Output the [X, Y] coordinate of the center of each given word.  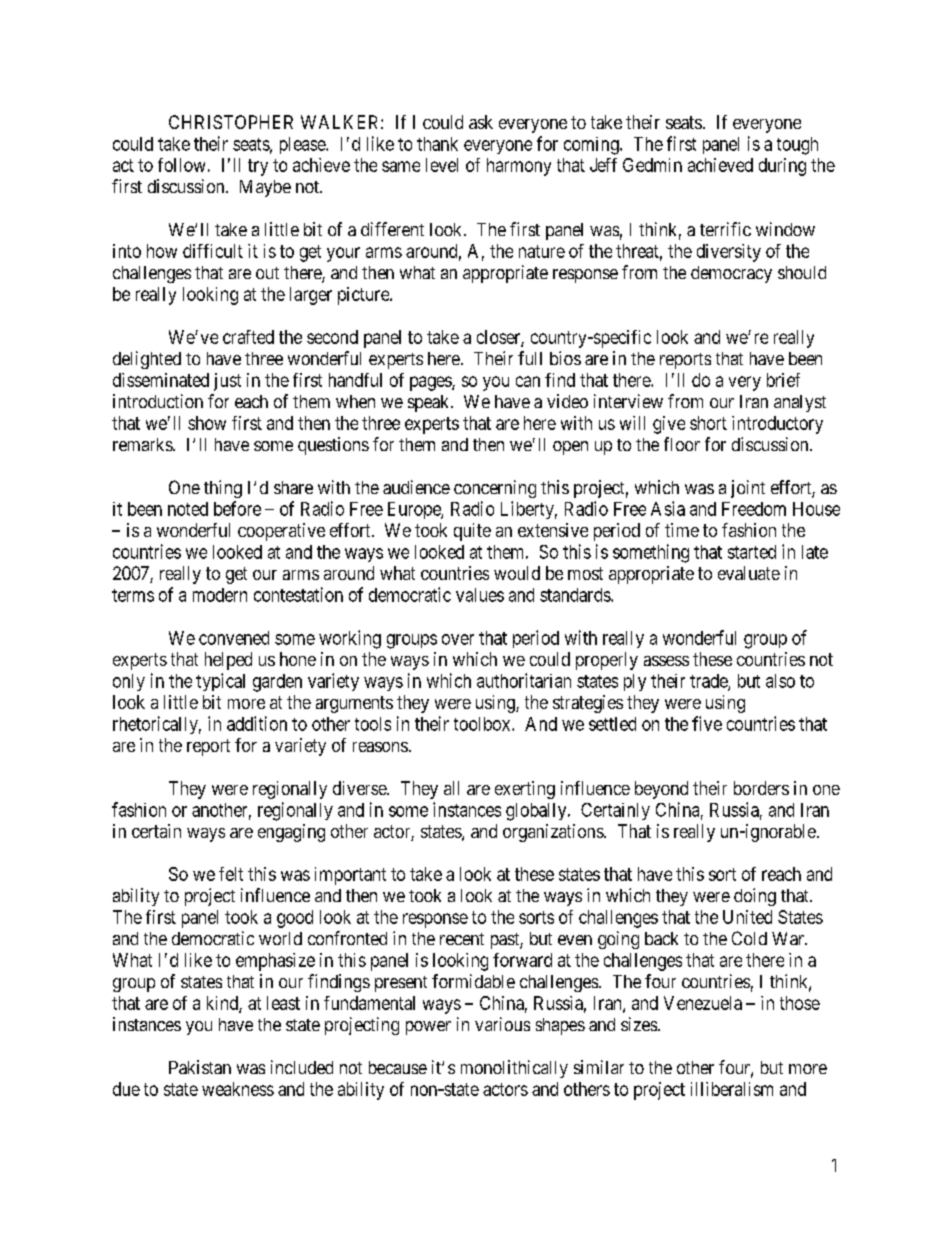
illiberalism [732, 1089]
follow [181, 165]
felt [231, 874]
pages [431, 383]
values [480, 595]
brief [783, 380]
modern [220, 595]
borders [761, 788]
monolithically [514, 1069]
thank [437, 144]
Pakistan [200, 1067]
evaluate [749, 573]
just [227, 382]
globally [537, 812]
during [782, 167]
